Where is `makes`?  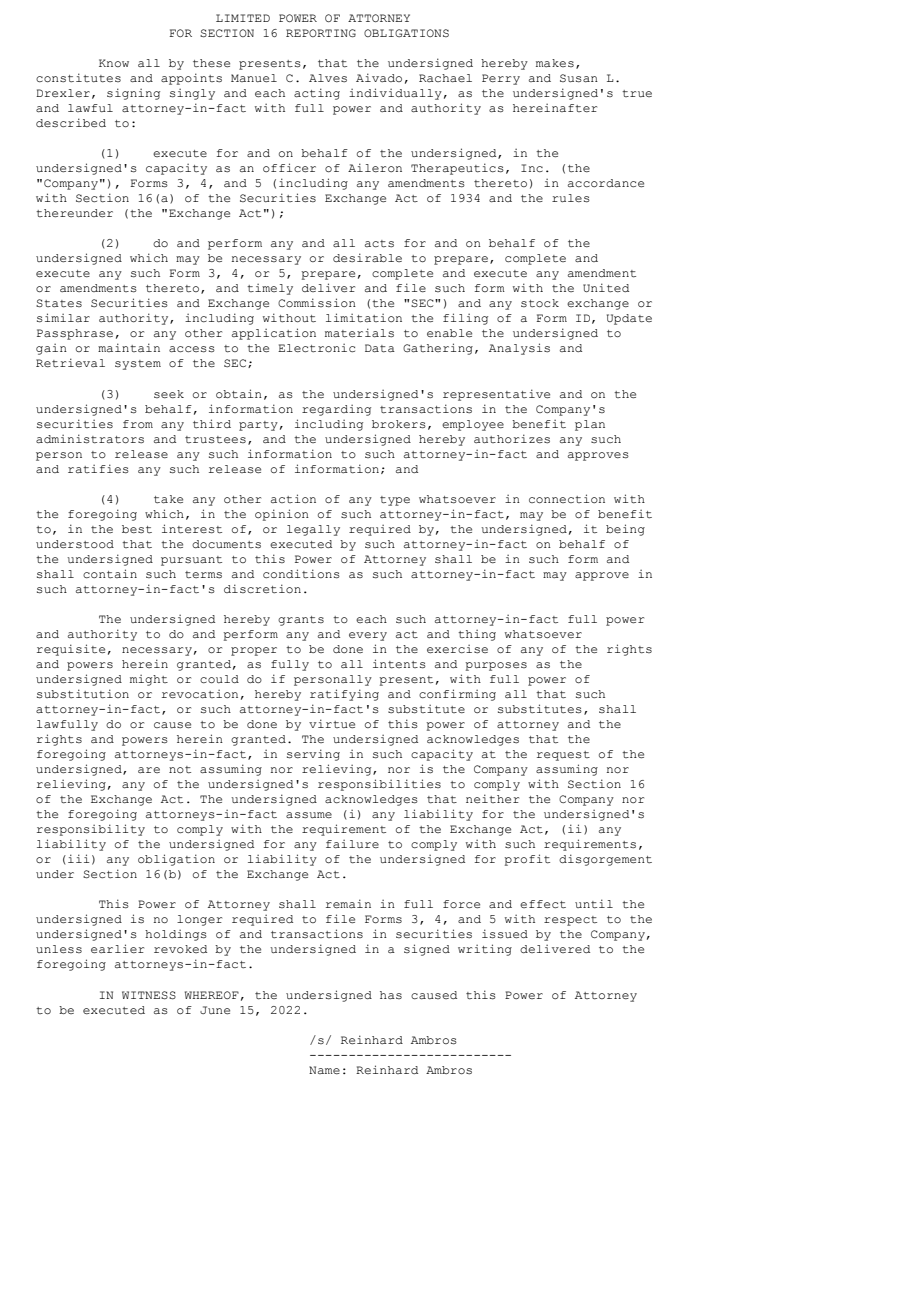 makes is located at coordinates (555, 63).
